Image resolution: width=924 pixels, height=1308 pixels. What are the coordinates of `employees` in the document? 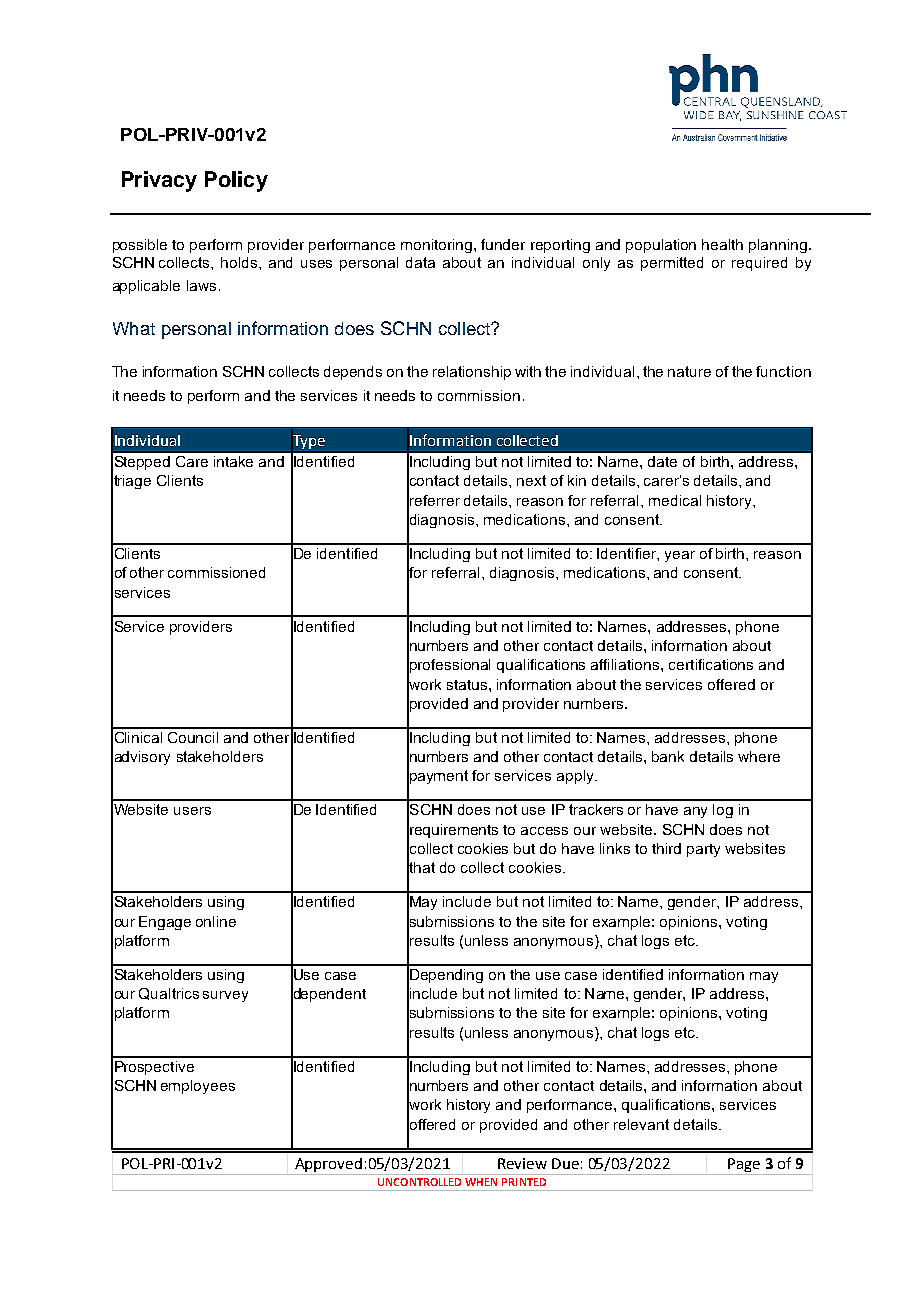 It's located at (198, 1087).
